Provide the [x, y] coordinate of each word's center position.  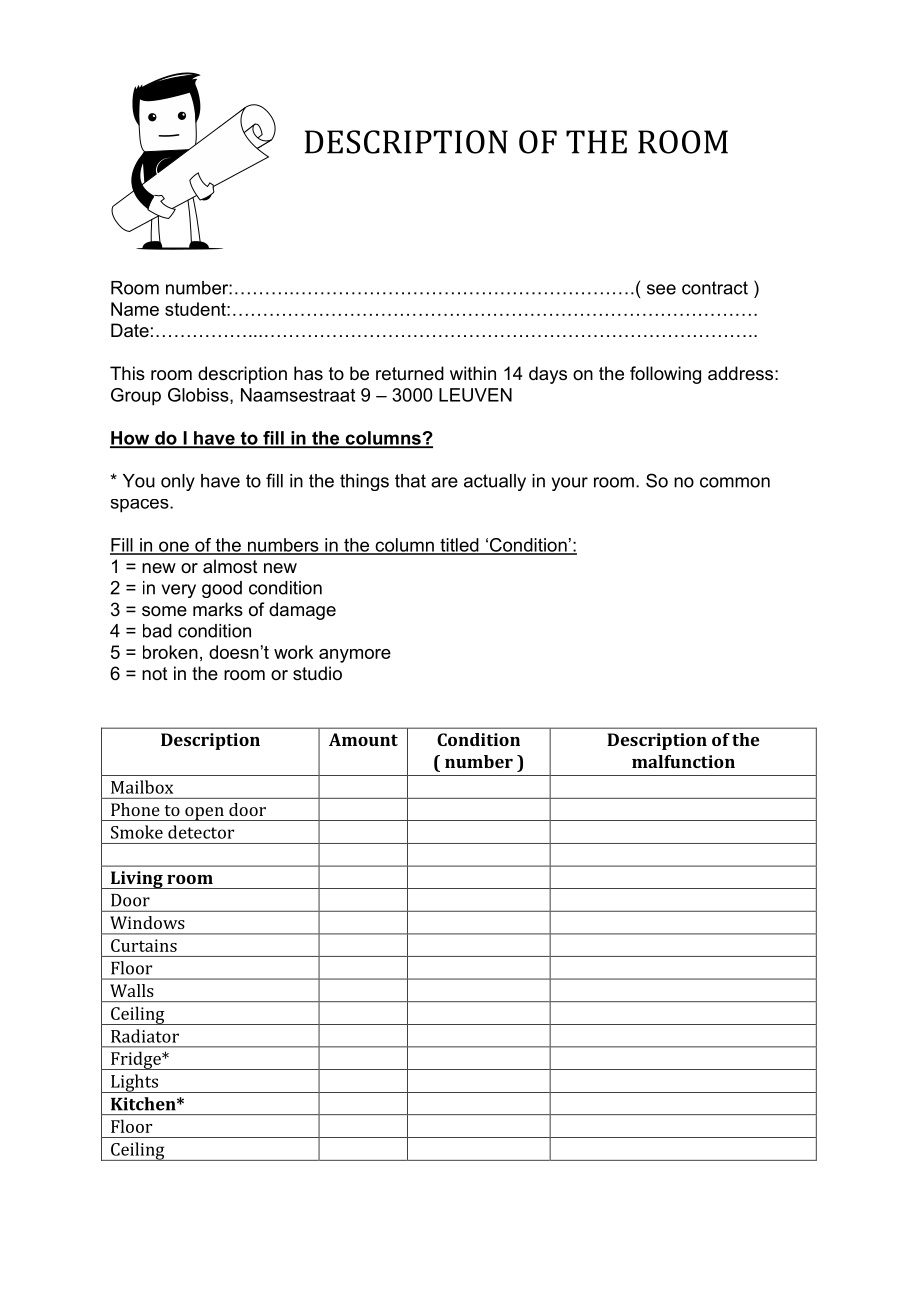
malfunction [683, 761]
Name [135, 309]
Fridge [136, 1060]
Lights [134, 1083]
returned [410, 373]
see [661, 289]
